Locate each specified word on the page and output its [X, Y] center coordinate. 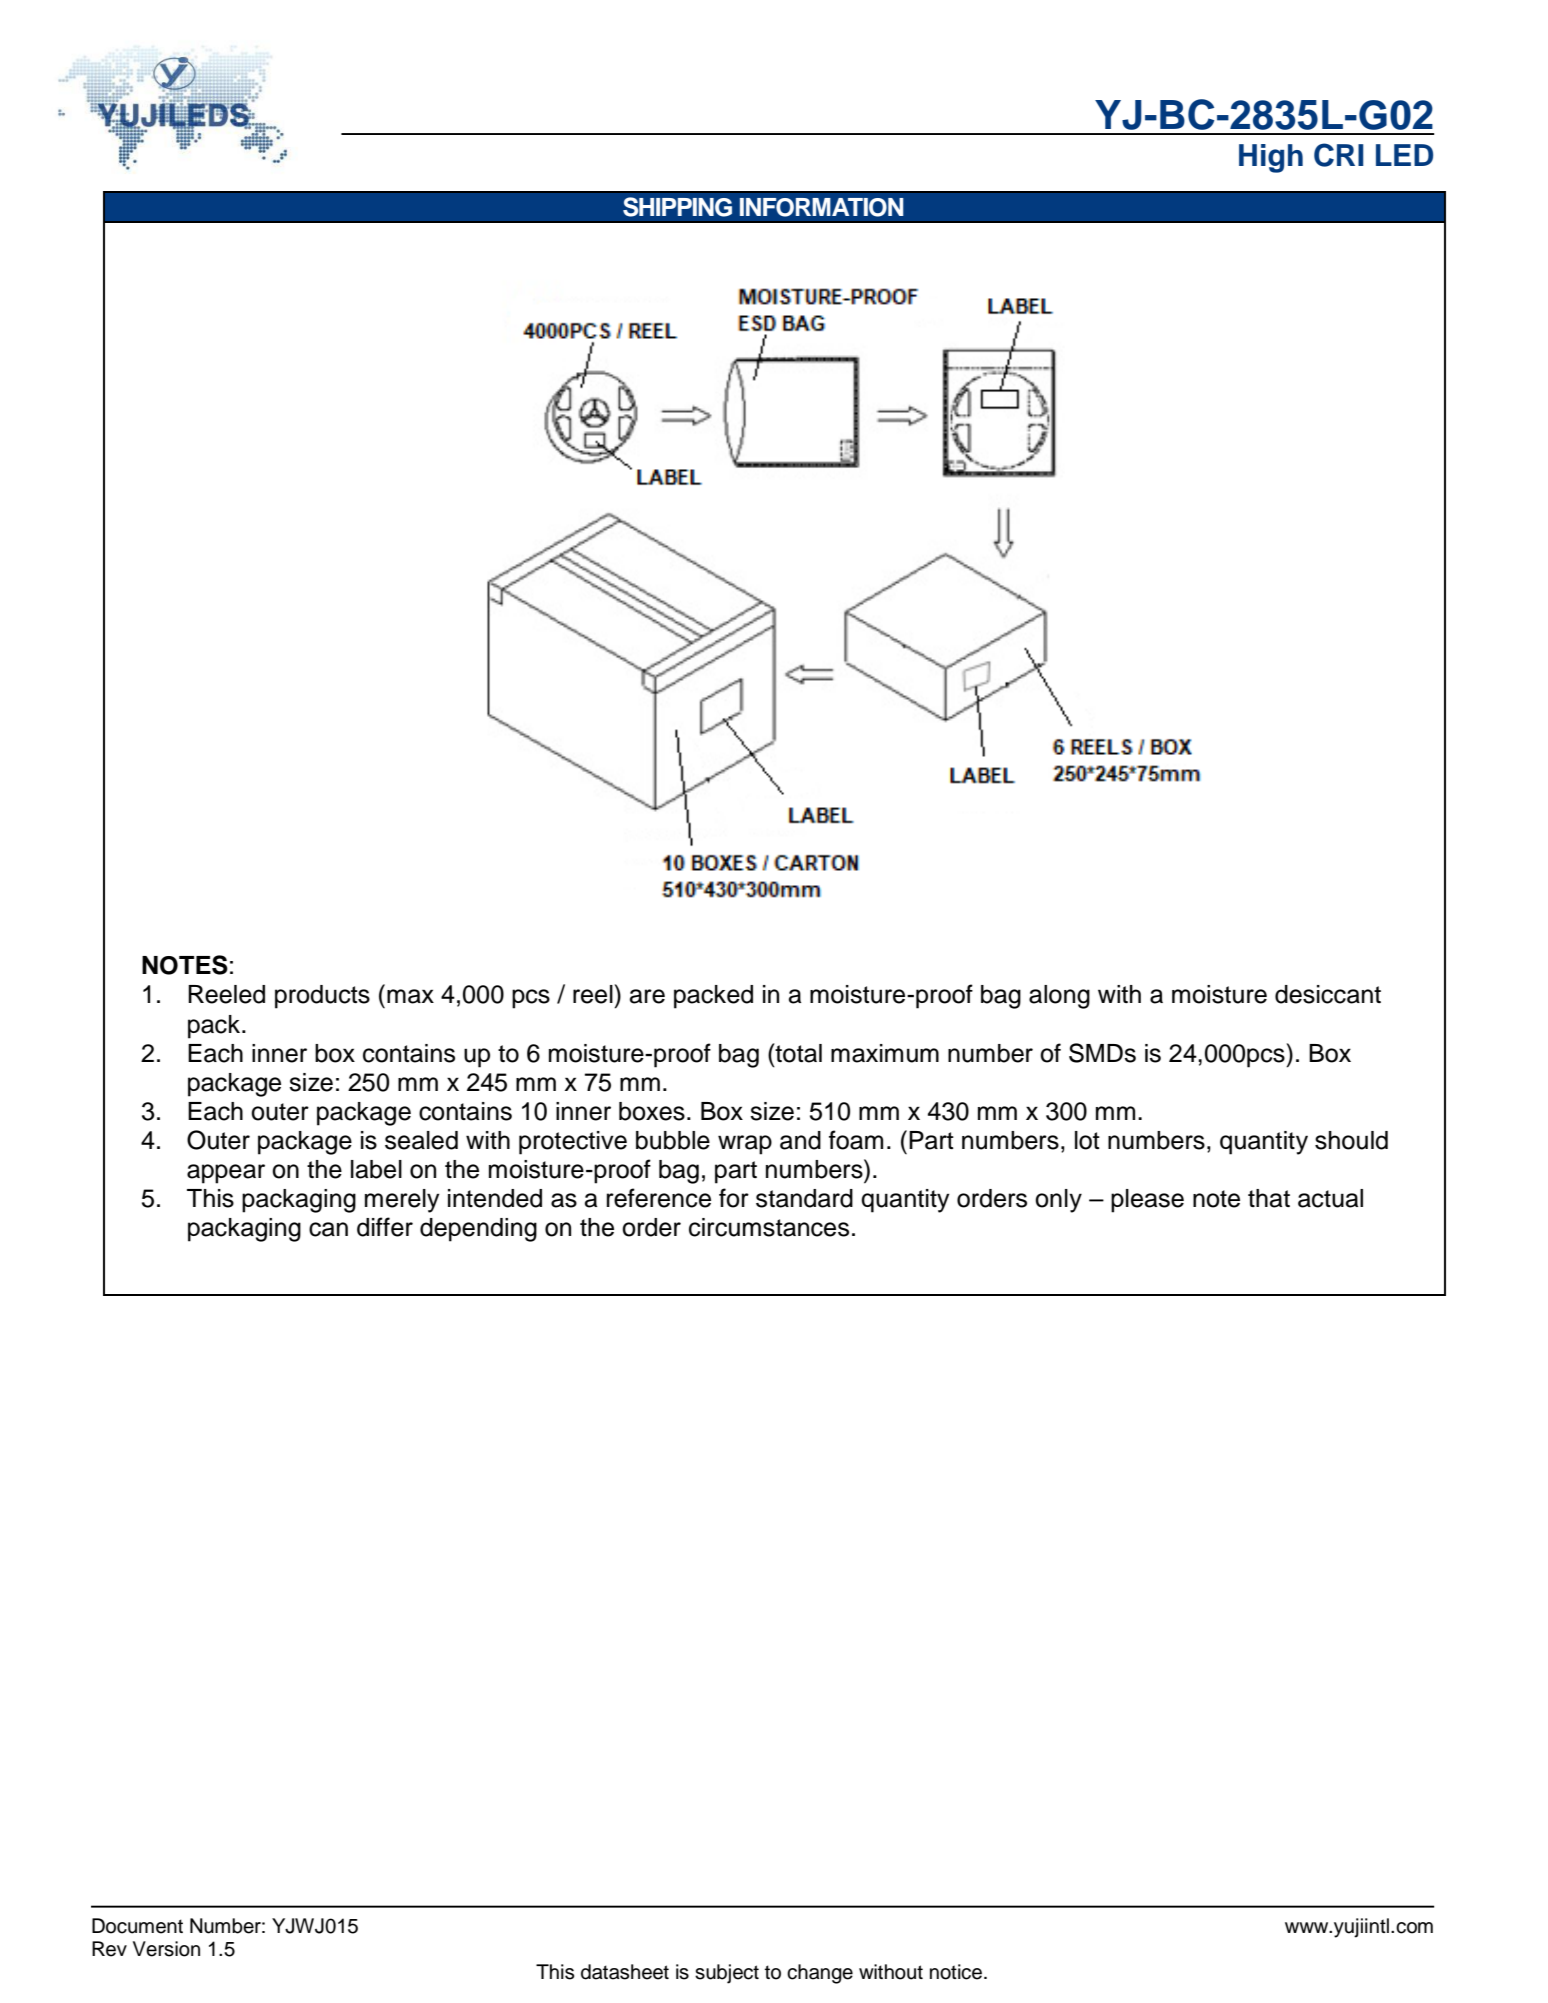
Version [166, 1949]
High [1271, 158]
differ [385, 1227]
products [322, 997]
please [1147, 1201]
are [647, 996]
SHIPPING [677, 207]
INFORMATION [821, 207]
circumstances [769, 1227]
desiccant [1328, 994]
